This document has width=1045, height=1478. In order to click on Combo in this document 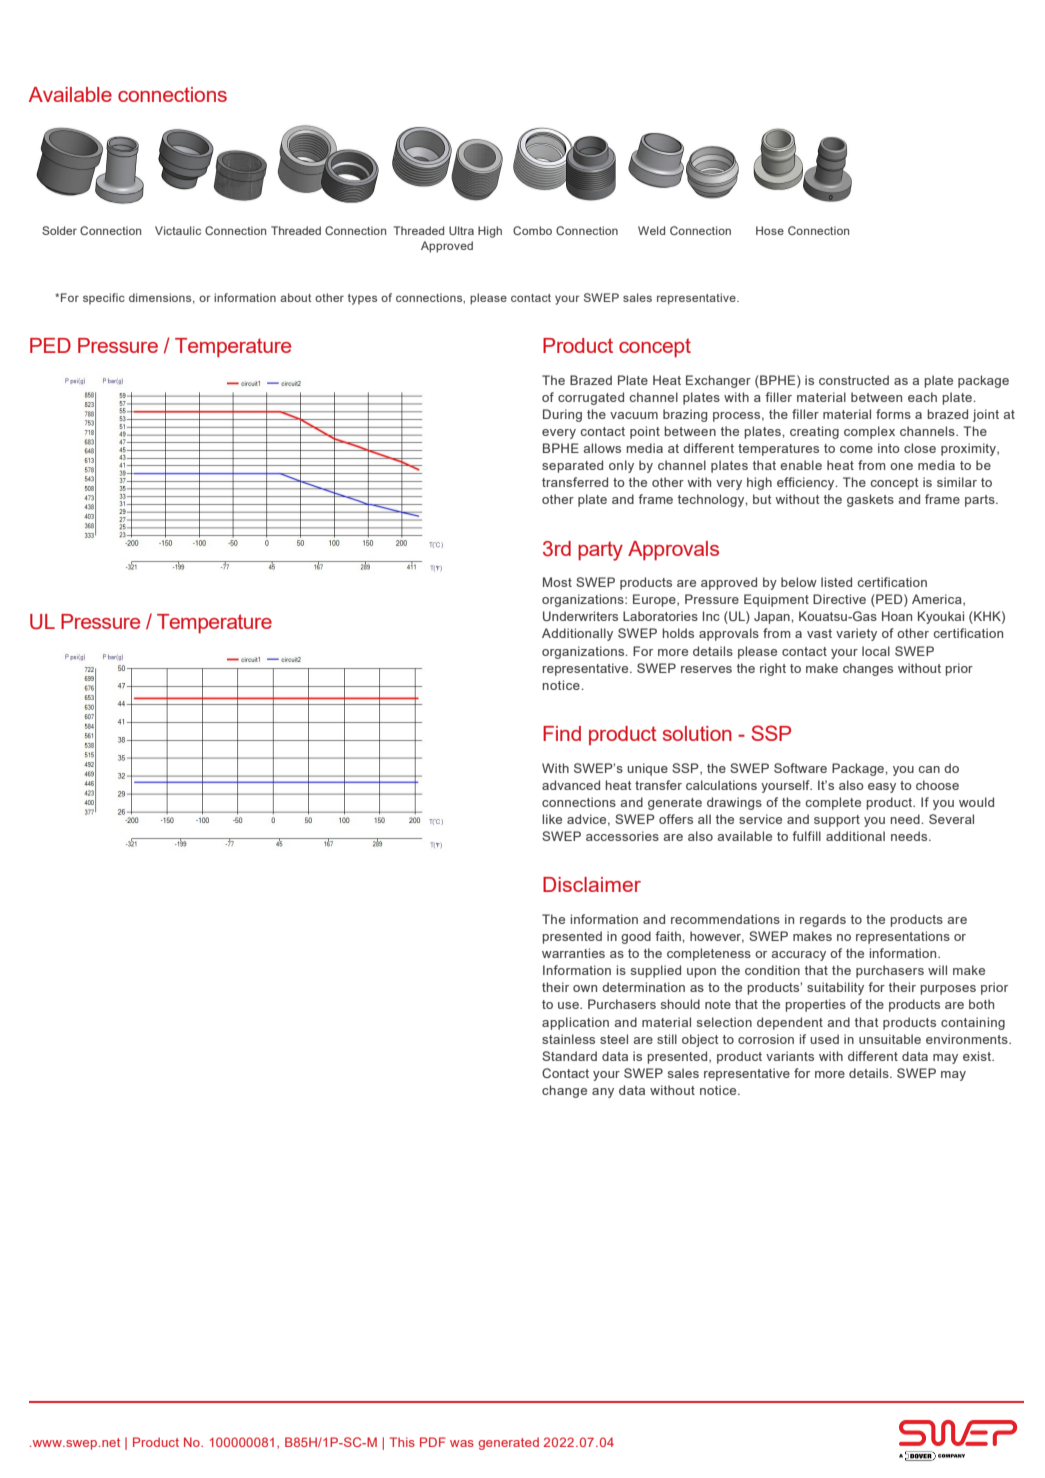, I will do `click(532, 230)`.
